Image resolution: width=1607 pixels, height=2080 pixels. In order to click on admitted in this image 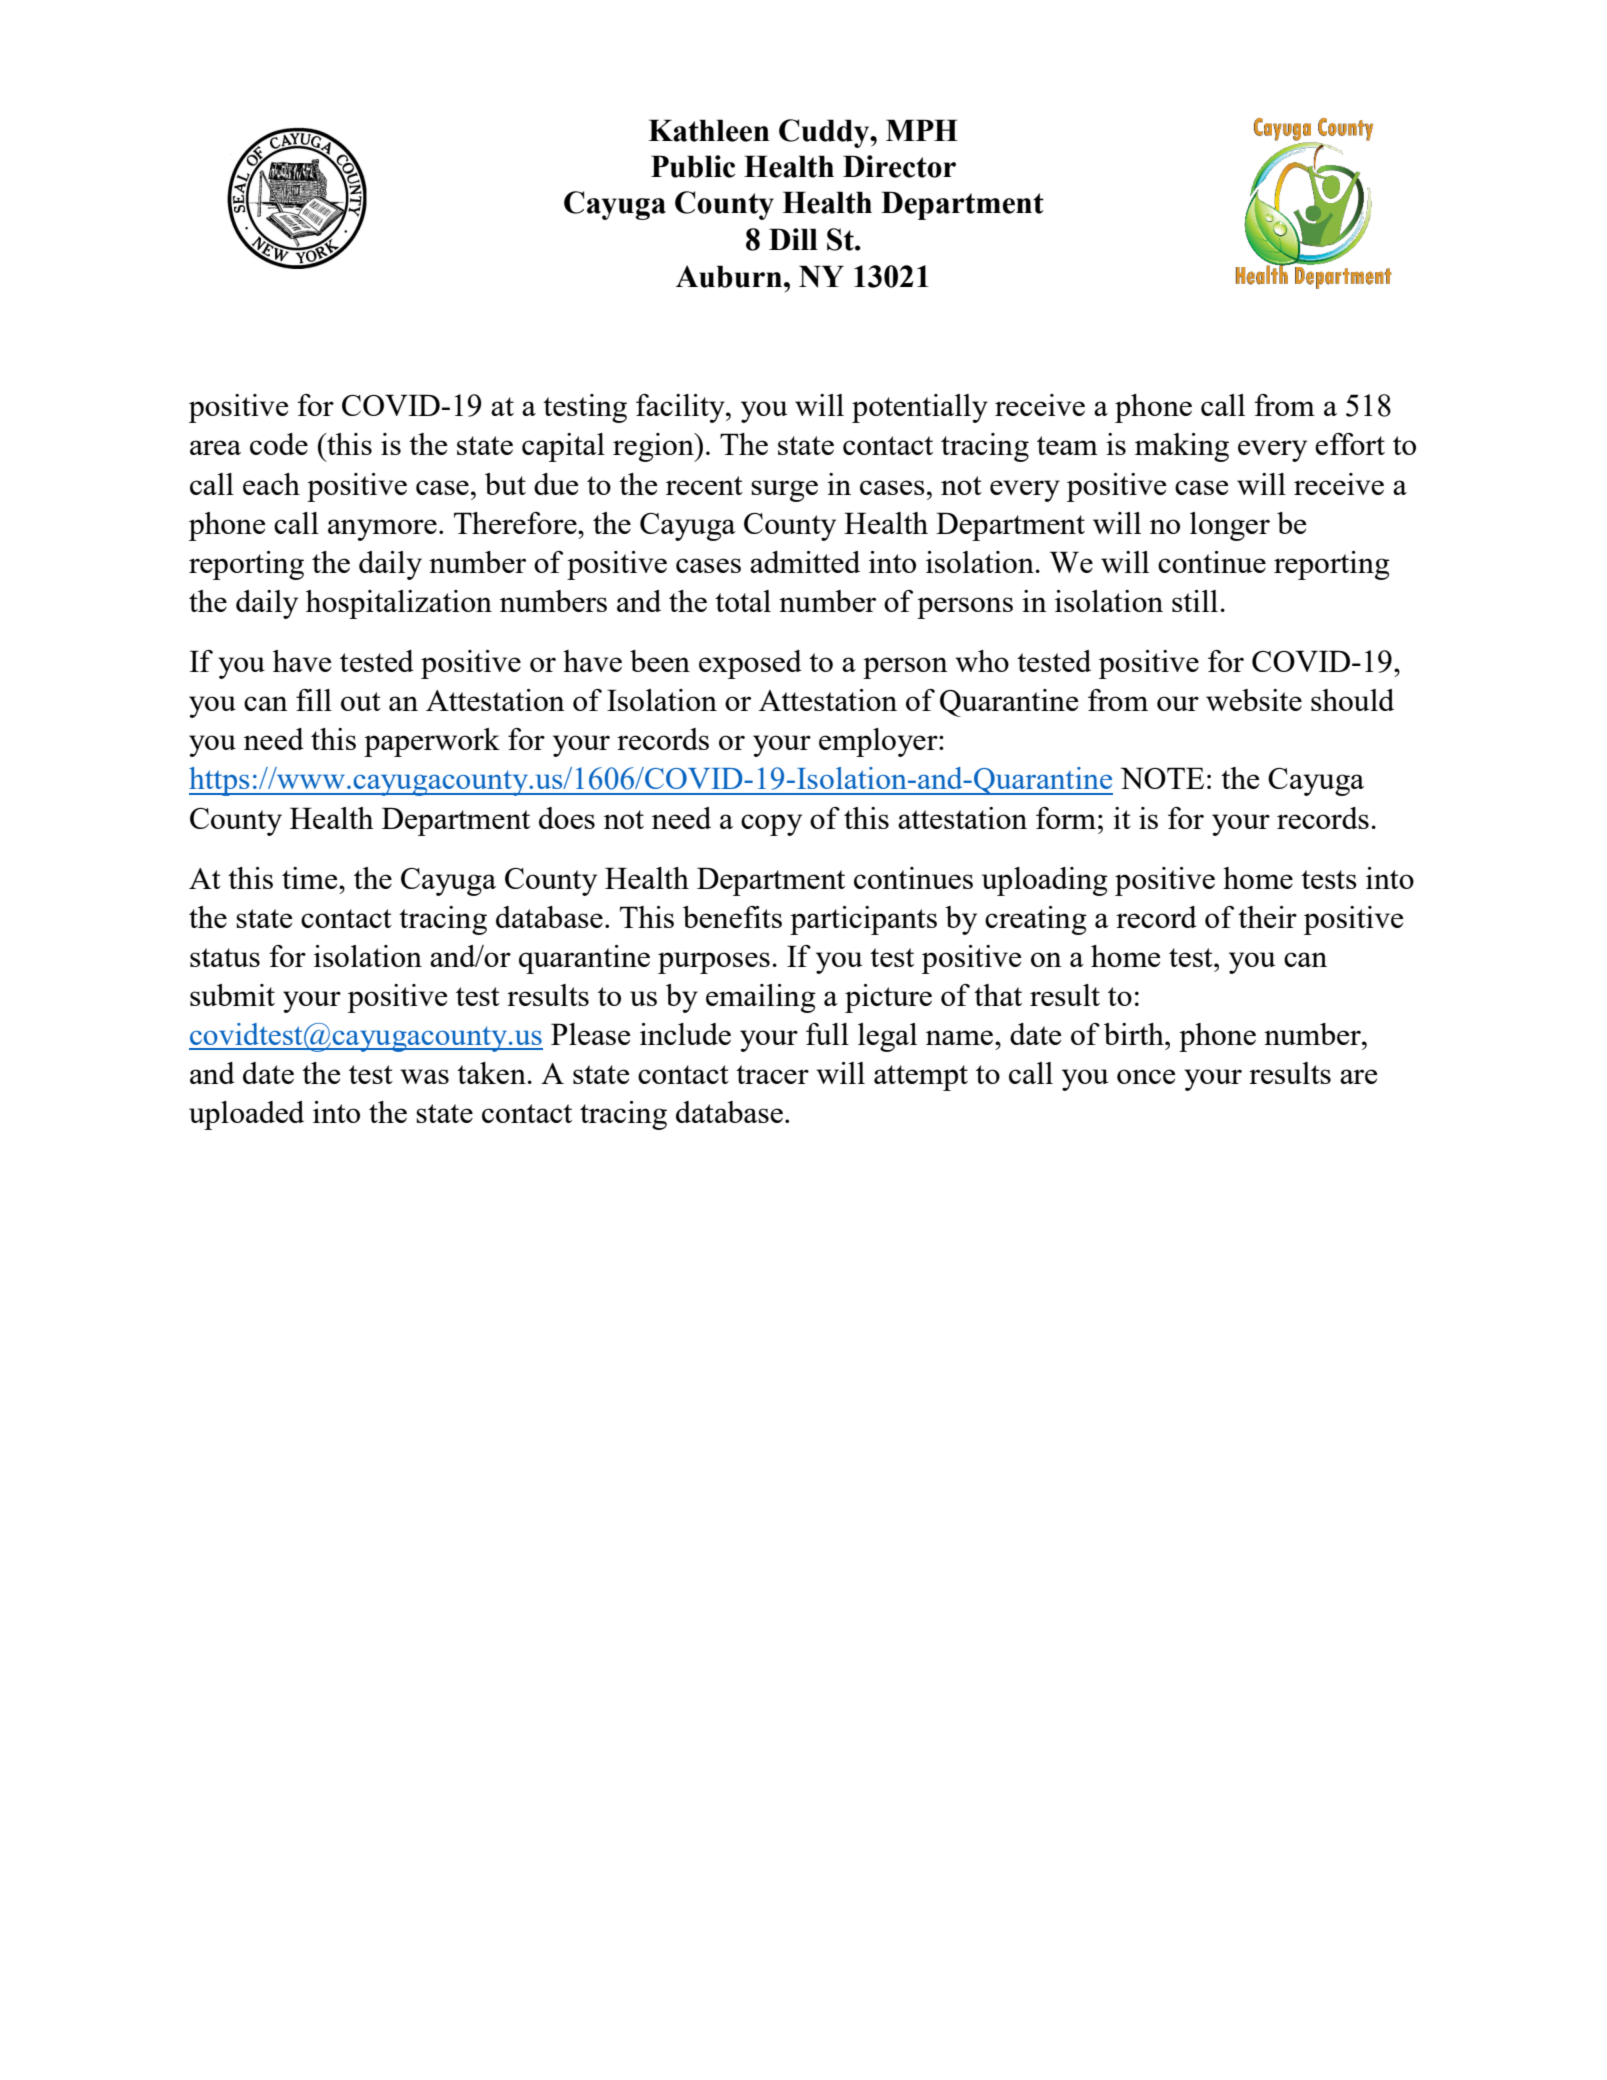, I will do `click(805, 562)`.
